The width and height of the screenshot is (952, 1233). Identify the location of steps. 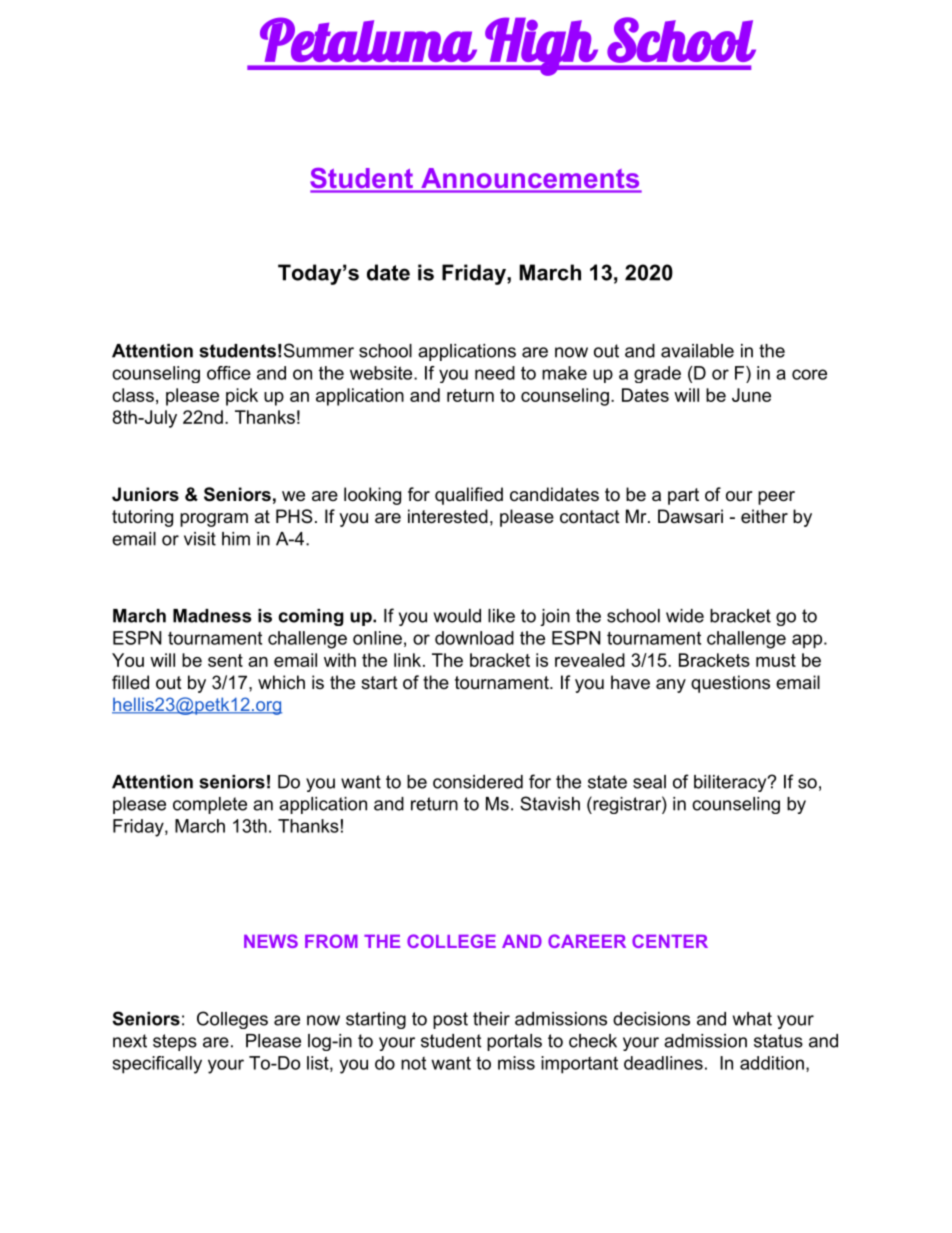
(175, 1042).
